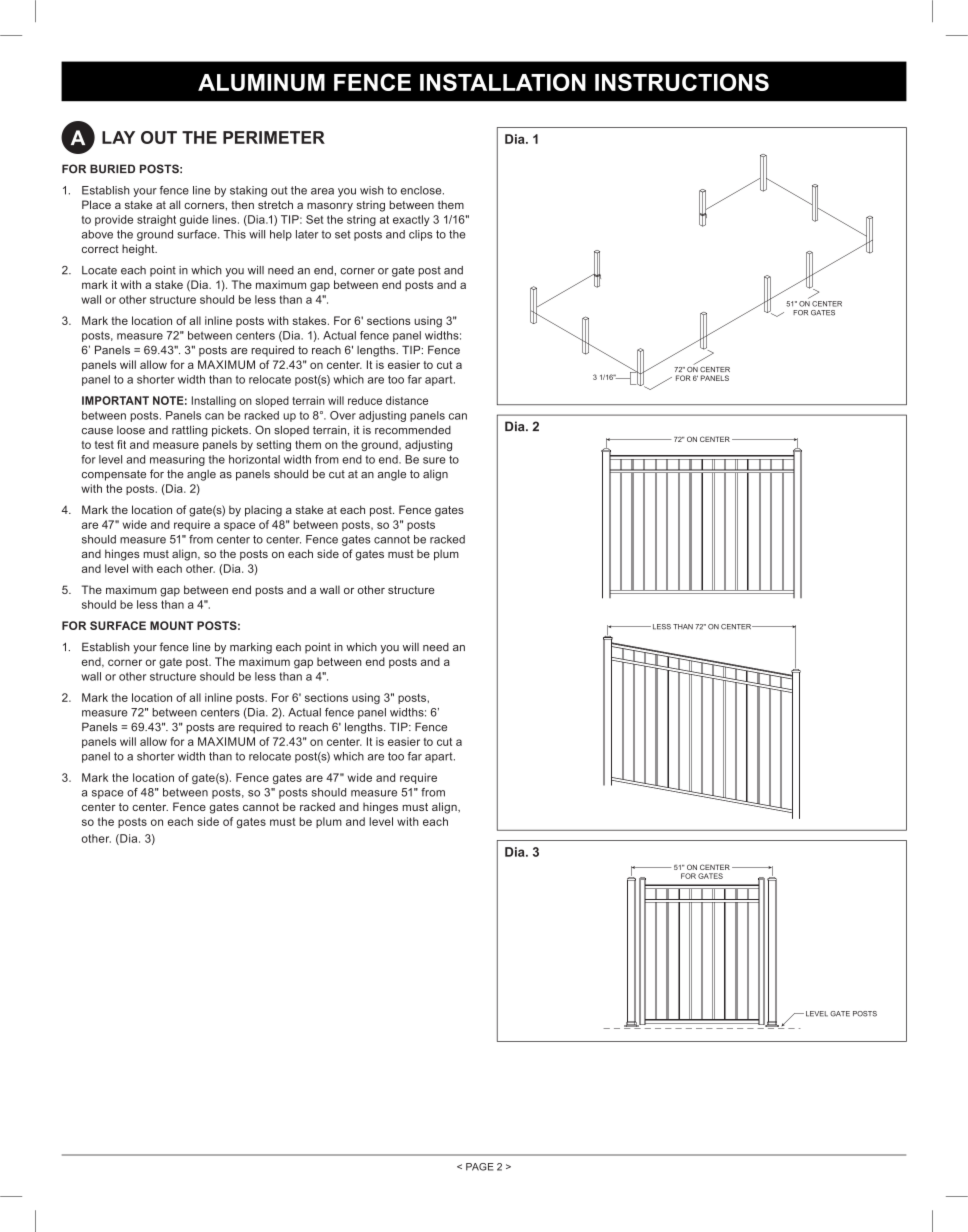 The height and width of the image is (1232, 968). Describe the element at coordinates (263, 511) in the image. I see `placing` at that location.
